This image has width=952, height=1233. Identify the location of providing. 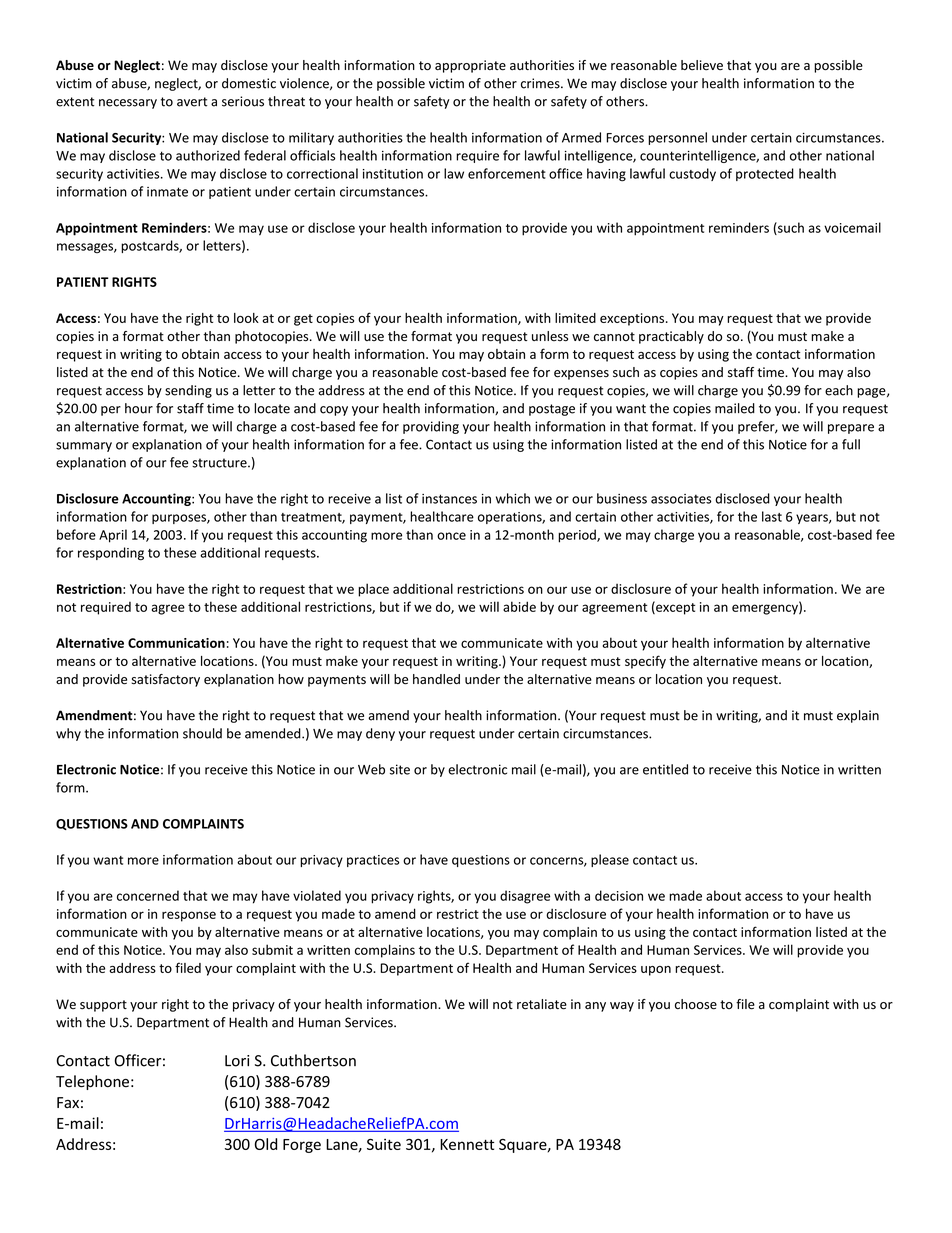
(431, 427).
